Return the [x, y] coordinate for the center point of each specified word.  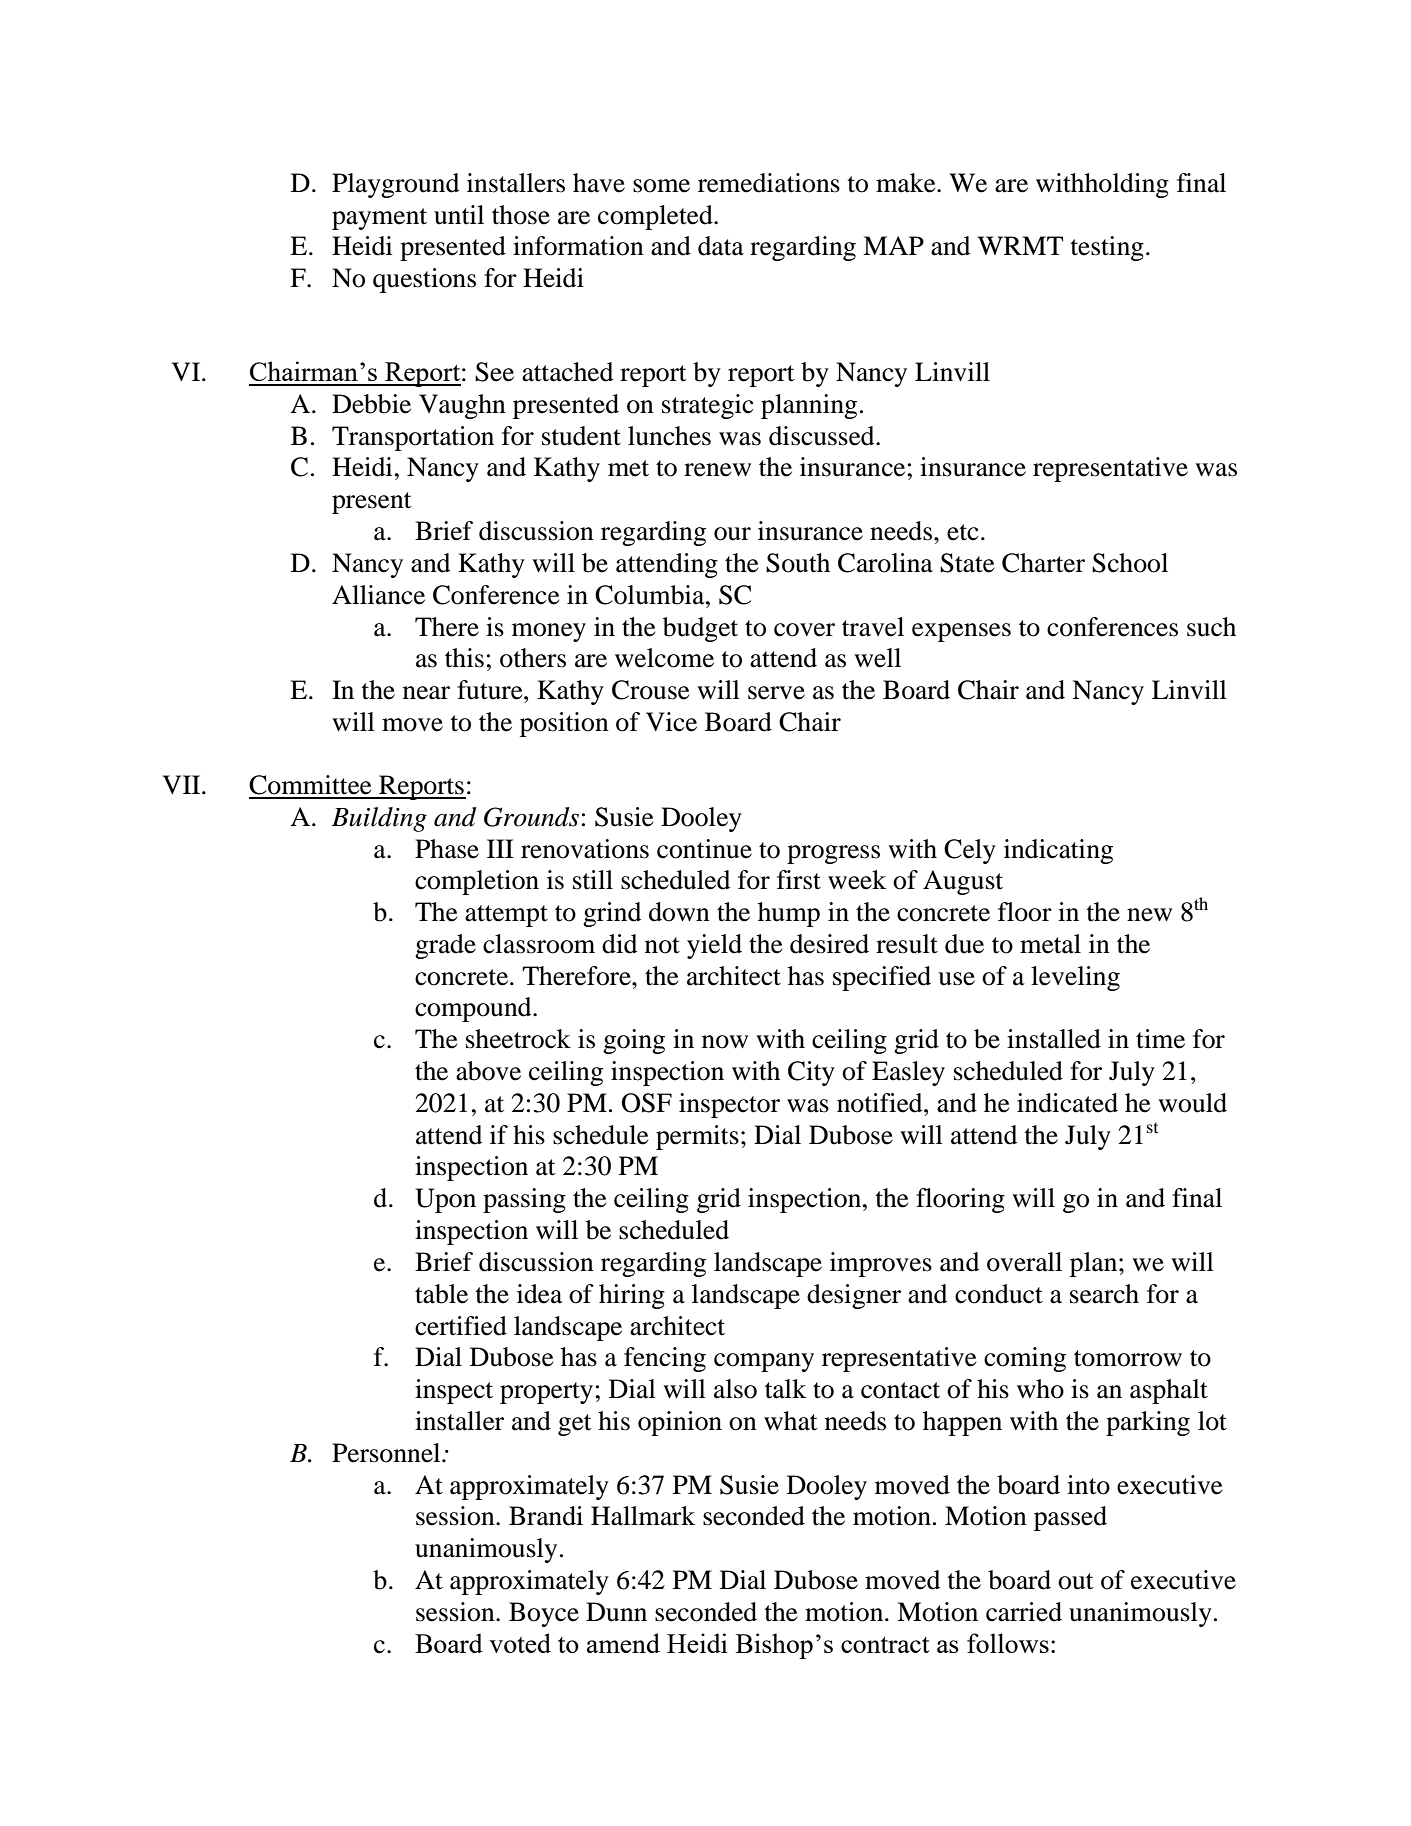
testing [1107, 248]
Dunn [616, 1612]
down [679, 912]
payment [379, 219]
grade [445, 946]
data [721, 246]
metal [1050, 944]
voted [520, 1643]
